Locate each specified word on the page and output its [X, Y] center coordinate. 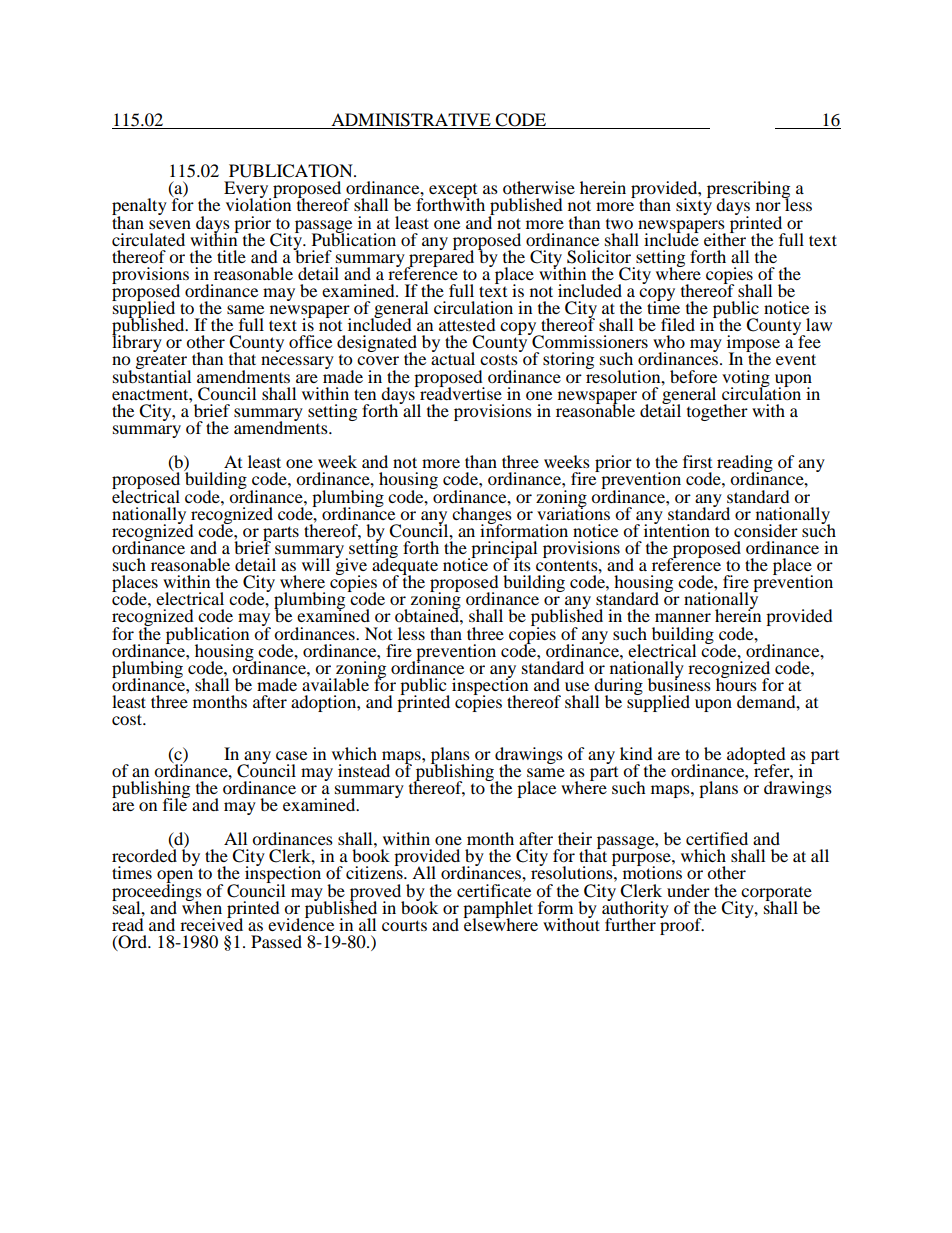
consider [766, 530]
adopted [756, 756]
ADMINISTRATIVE [411, 120]
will [316, 564]
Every [247, 191]
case [291, 755]
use [577, 686]
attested [467, 324]
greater [163, 363]
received [211, 923]
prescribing [748, 191]
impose [753, 345]
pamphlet [498, 910]
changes [482, 515]
